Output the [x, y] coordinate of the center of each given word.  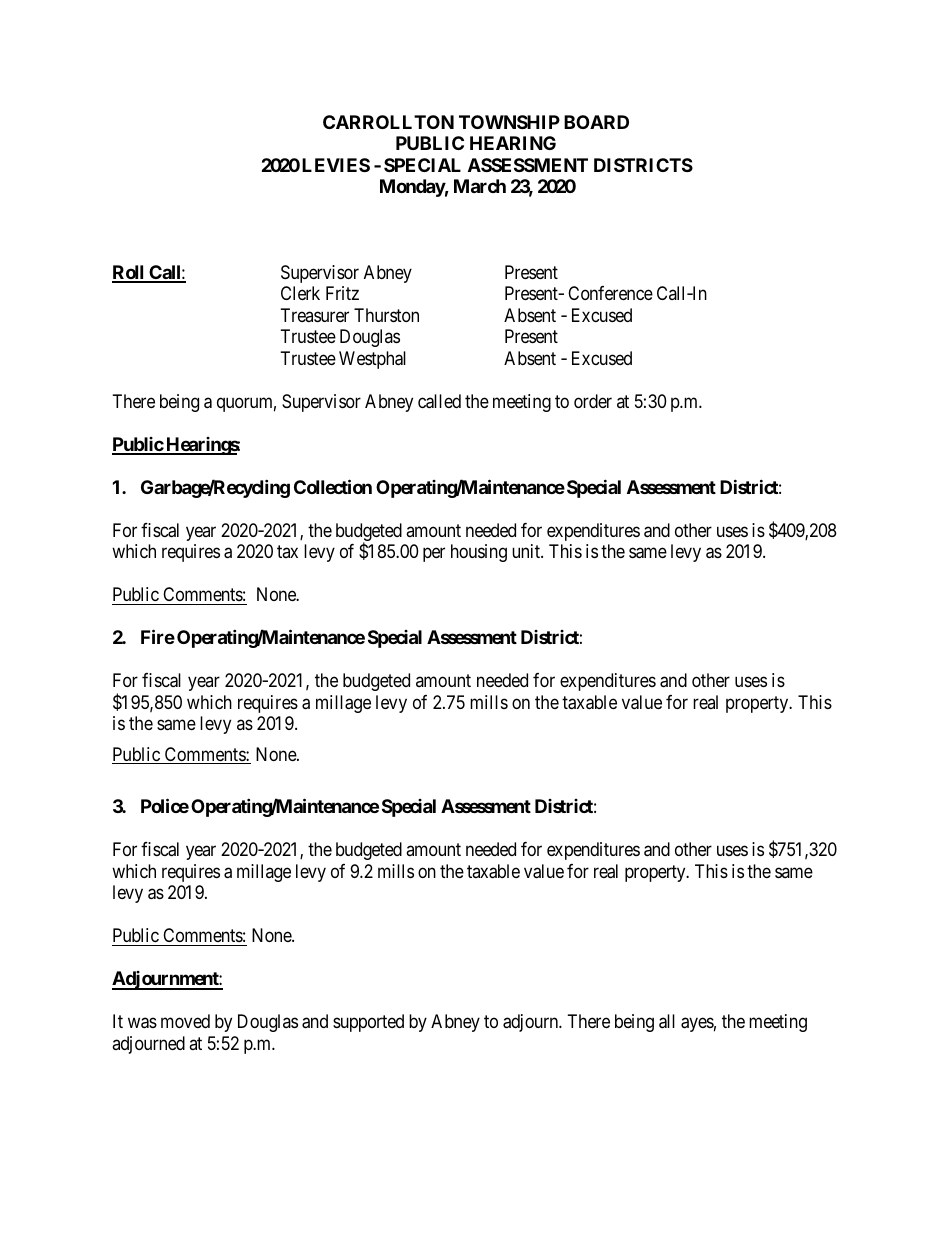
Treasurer [315, 315]
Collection [333, 486]
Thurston [386, 315]
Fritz [342, 293]
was [142, 1023]
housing [479, 553]
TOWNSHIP [509, 122]
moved [185, 1021]
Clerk [300, 293]
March [480, 186]
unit [527, 551]
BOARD [596, 122]
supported [368, 1023]
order [593, 401]
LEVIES [336, 165]
